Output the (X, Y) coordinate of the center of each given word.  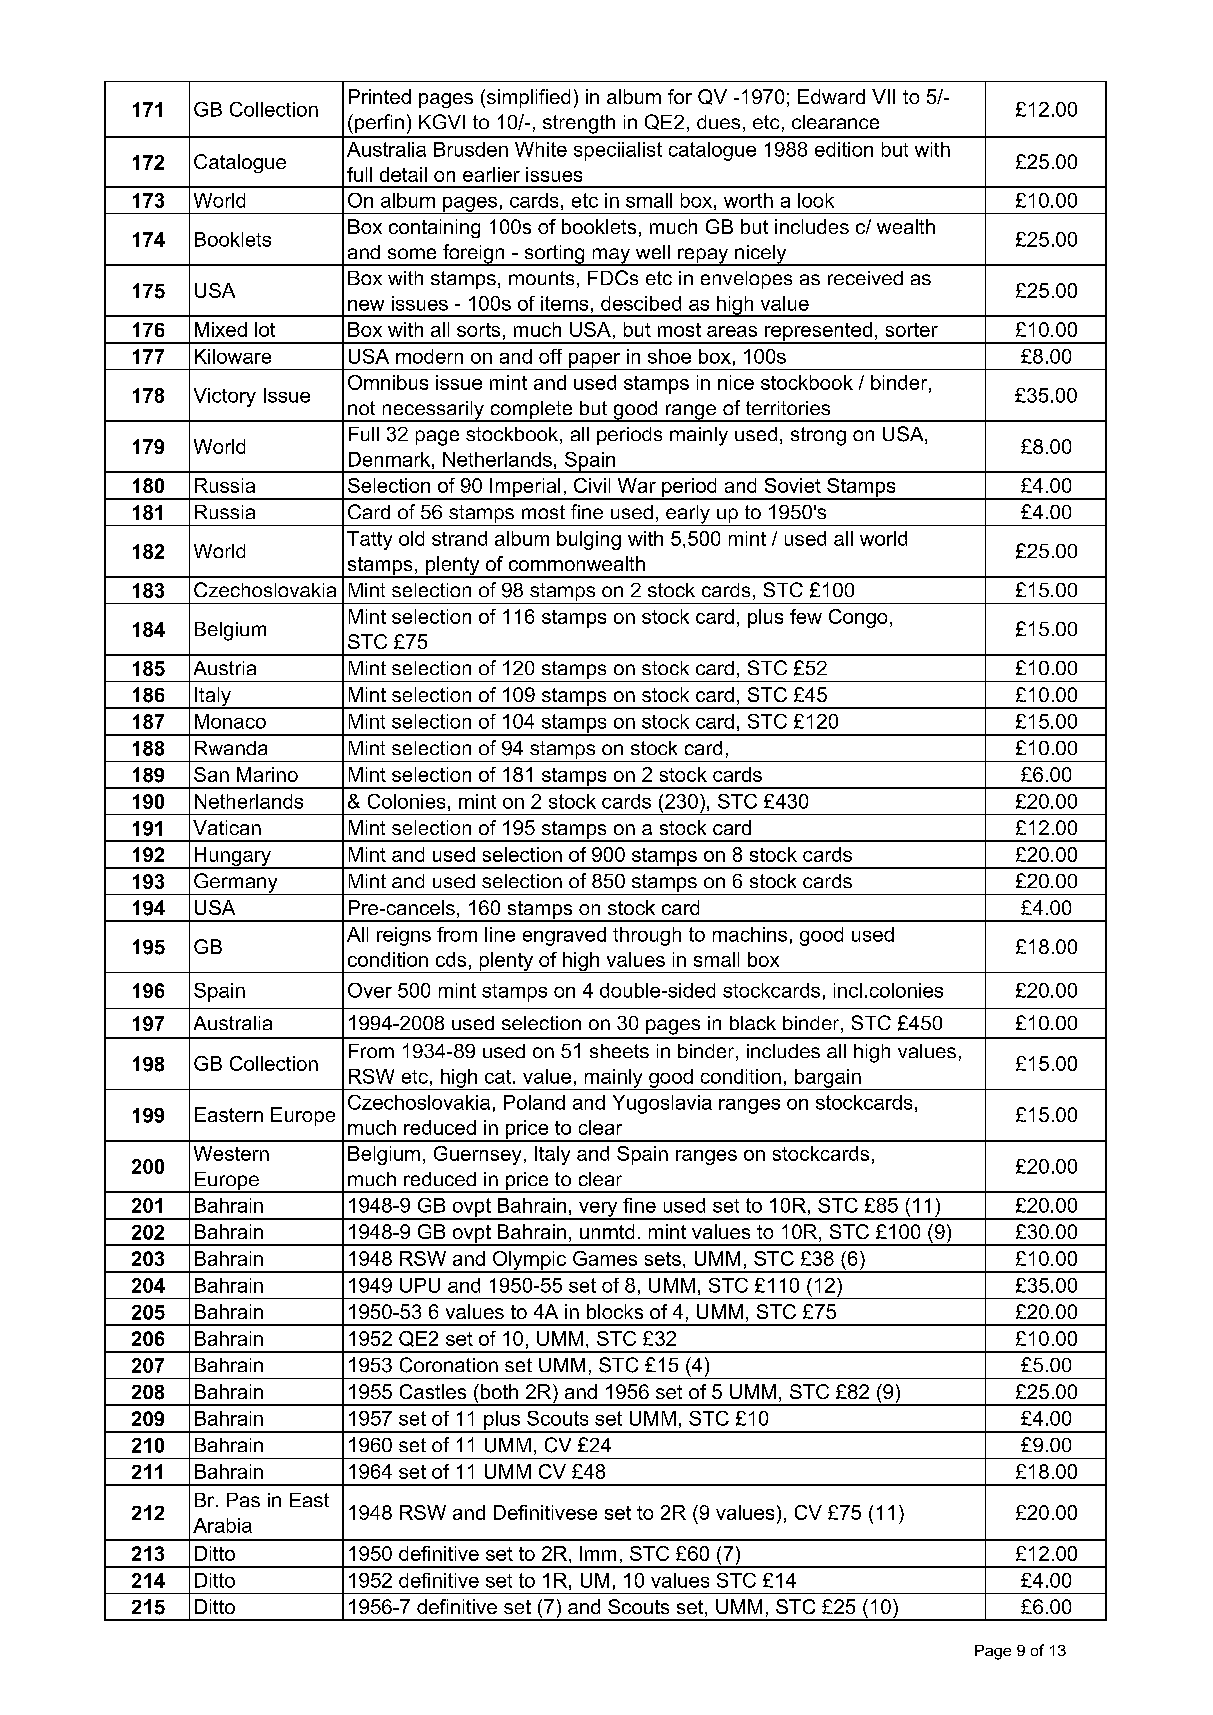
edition (844, 149)
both (498, 1391)
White (541, 149)
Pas (243, 1500)
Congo (858, 618)
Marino (267, 774)
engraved (564, 936)
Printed (380, 96)
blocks (615, 1311)
